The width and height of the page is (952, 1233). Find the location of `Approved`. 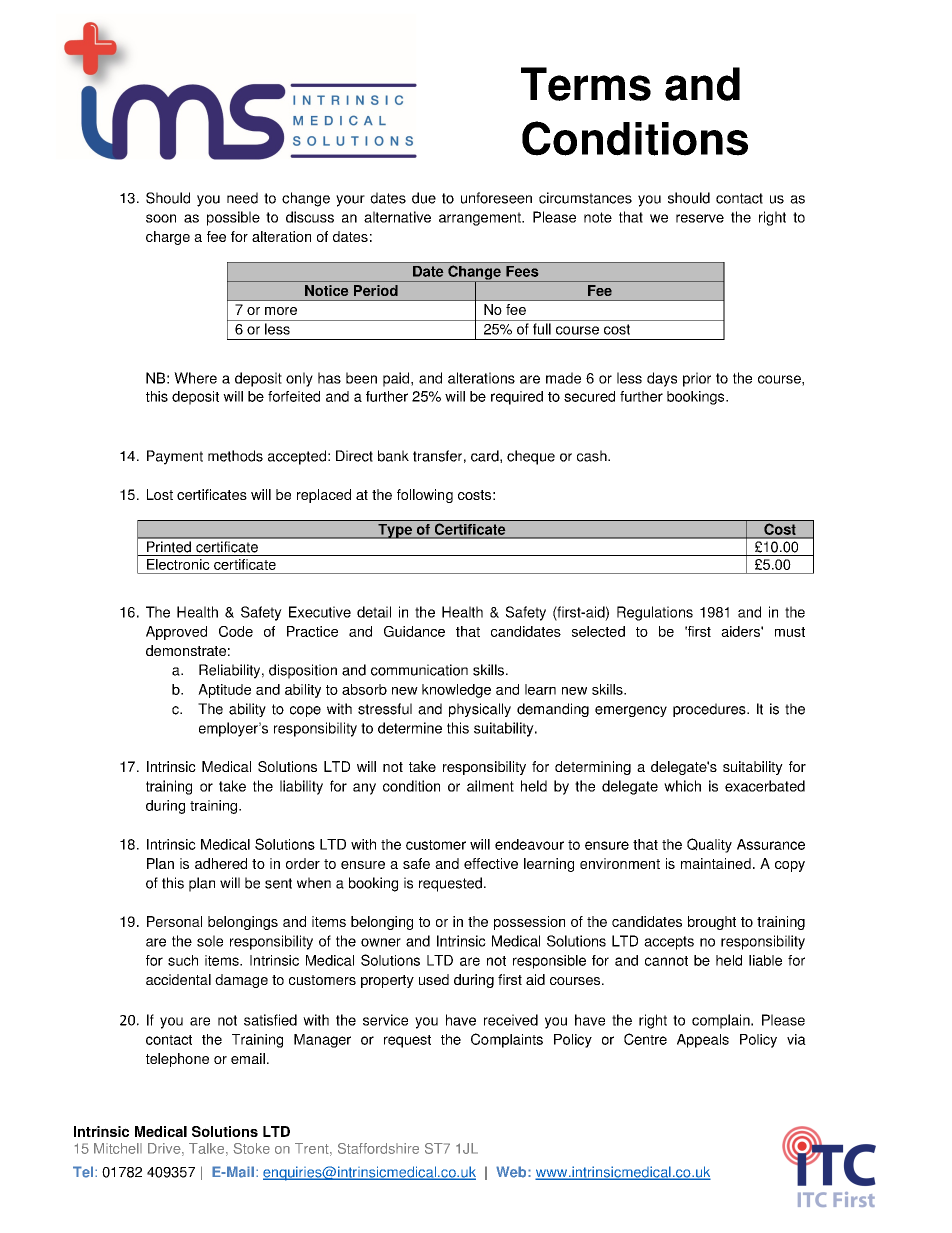

Approved is located at coordinates (176, 633).
